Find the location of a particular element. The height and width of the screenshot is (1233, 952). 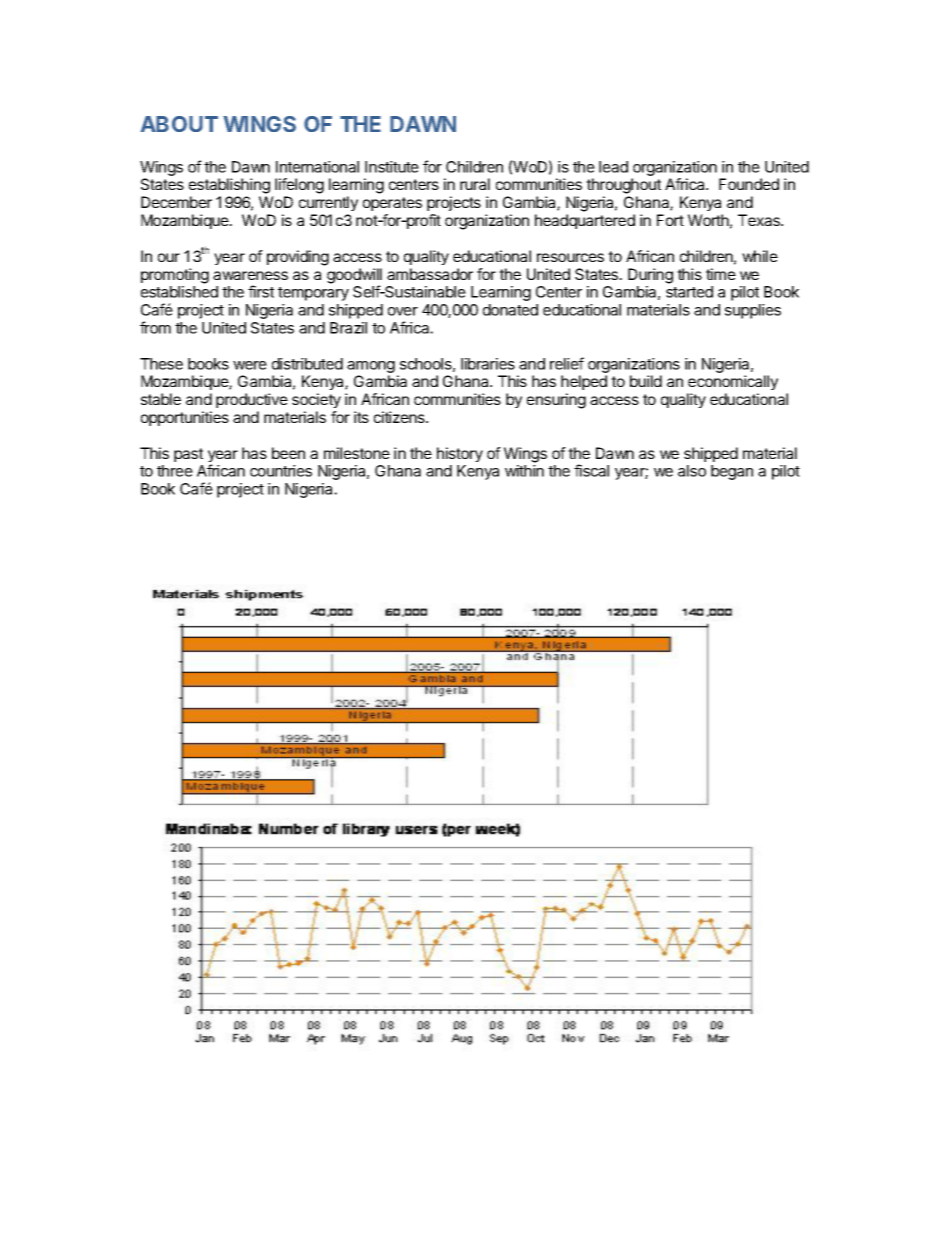

Fort is located at coordinates (670, 220).
